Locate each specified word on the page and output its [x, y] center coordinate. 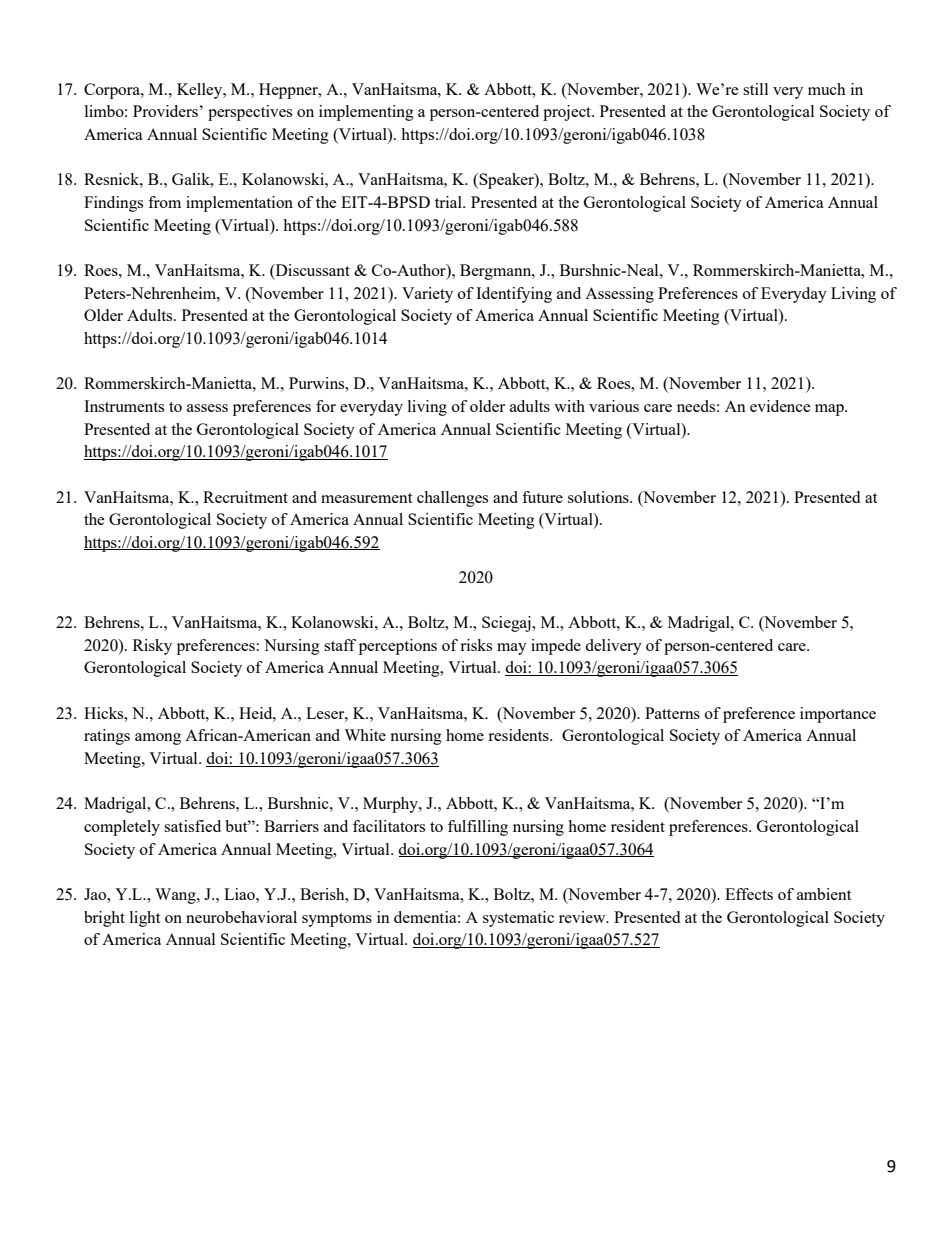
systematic [518, 919]
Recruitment [245, 497]
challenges [452, 499]
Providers [165, 111]
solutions [599, 497]
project [568, 113]
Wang [176, 896]
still [755, 89]
